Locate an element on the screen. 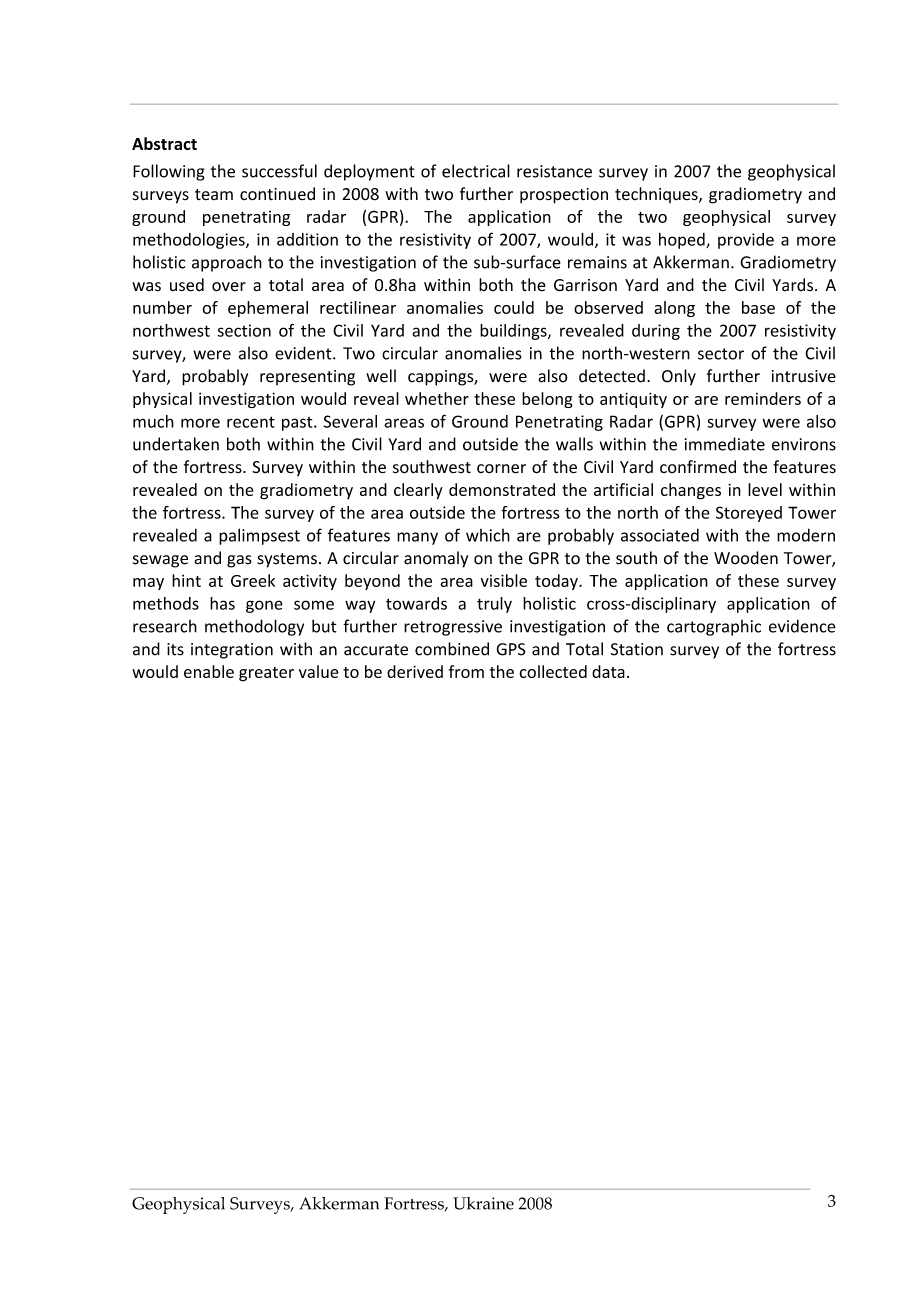 The height and width of the screenshot is (1308, 924). changes is located at coordinates (691, 491).
